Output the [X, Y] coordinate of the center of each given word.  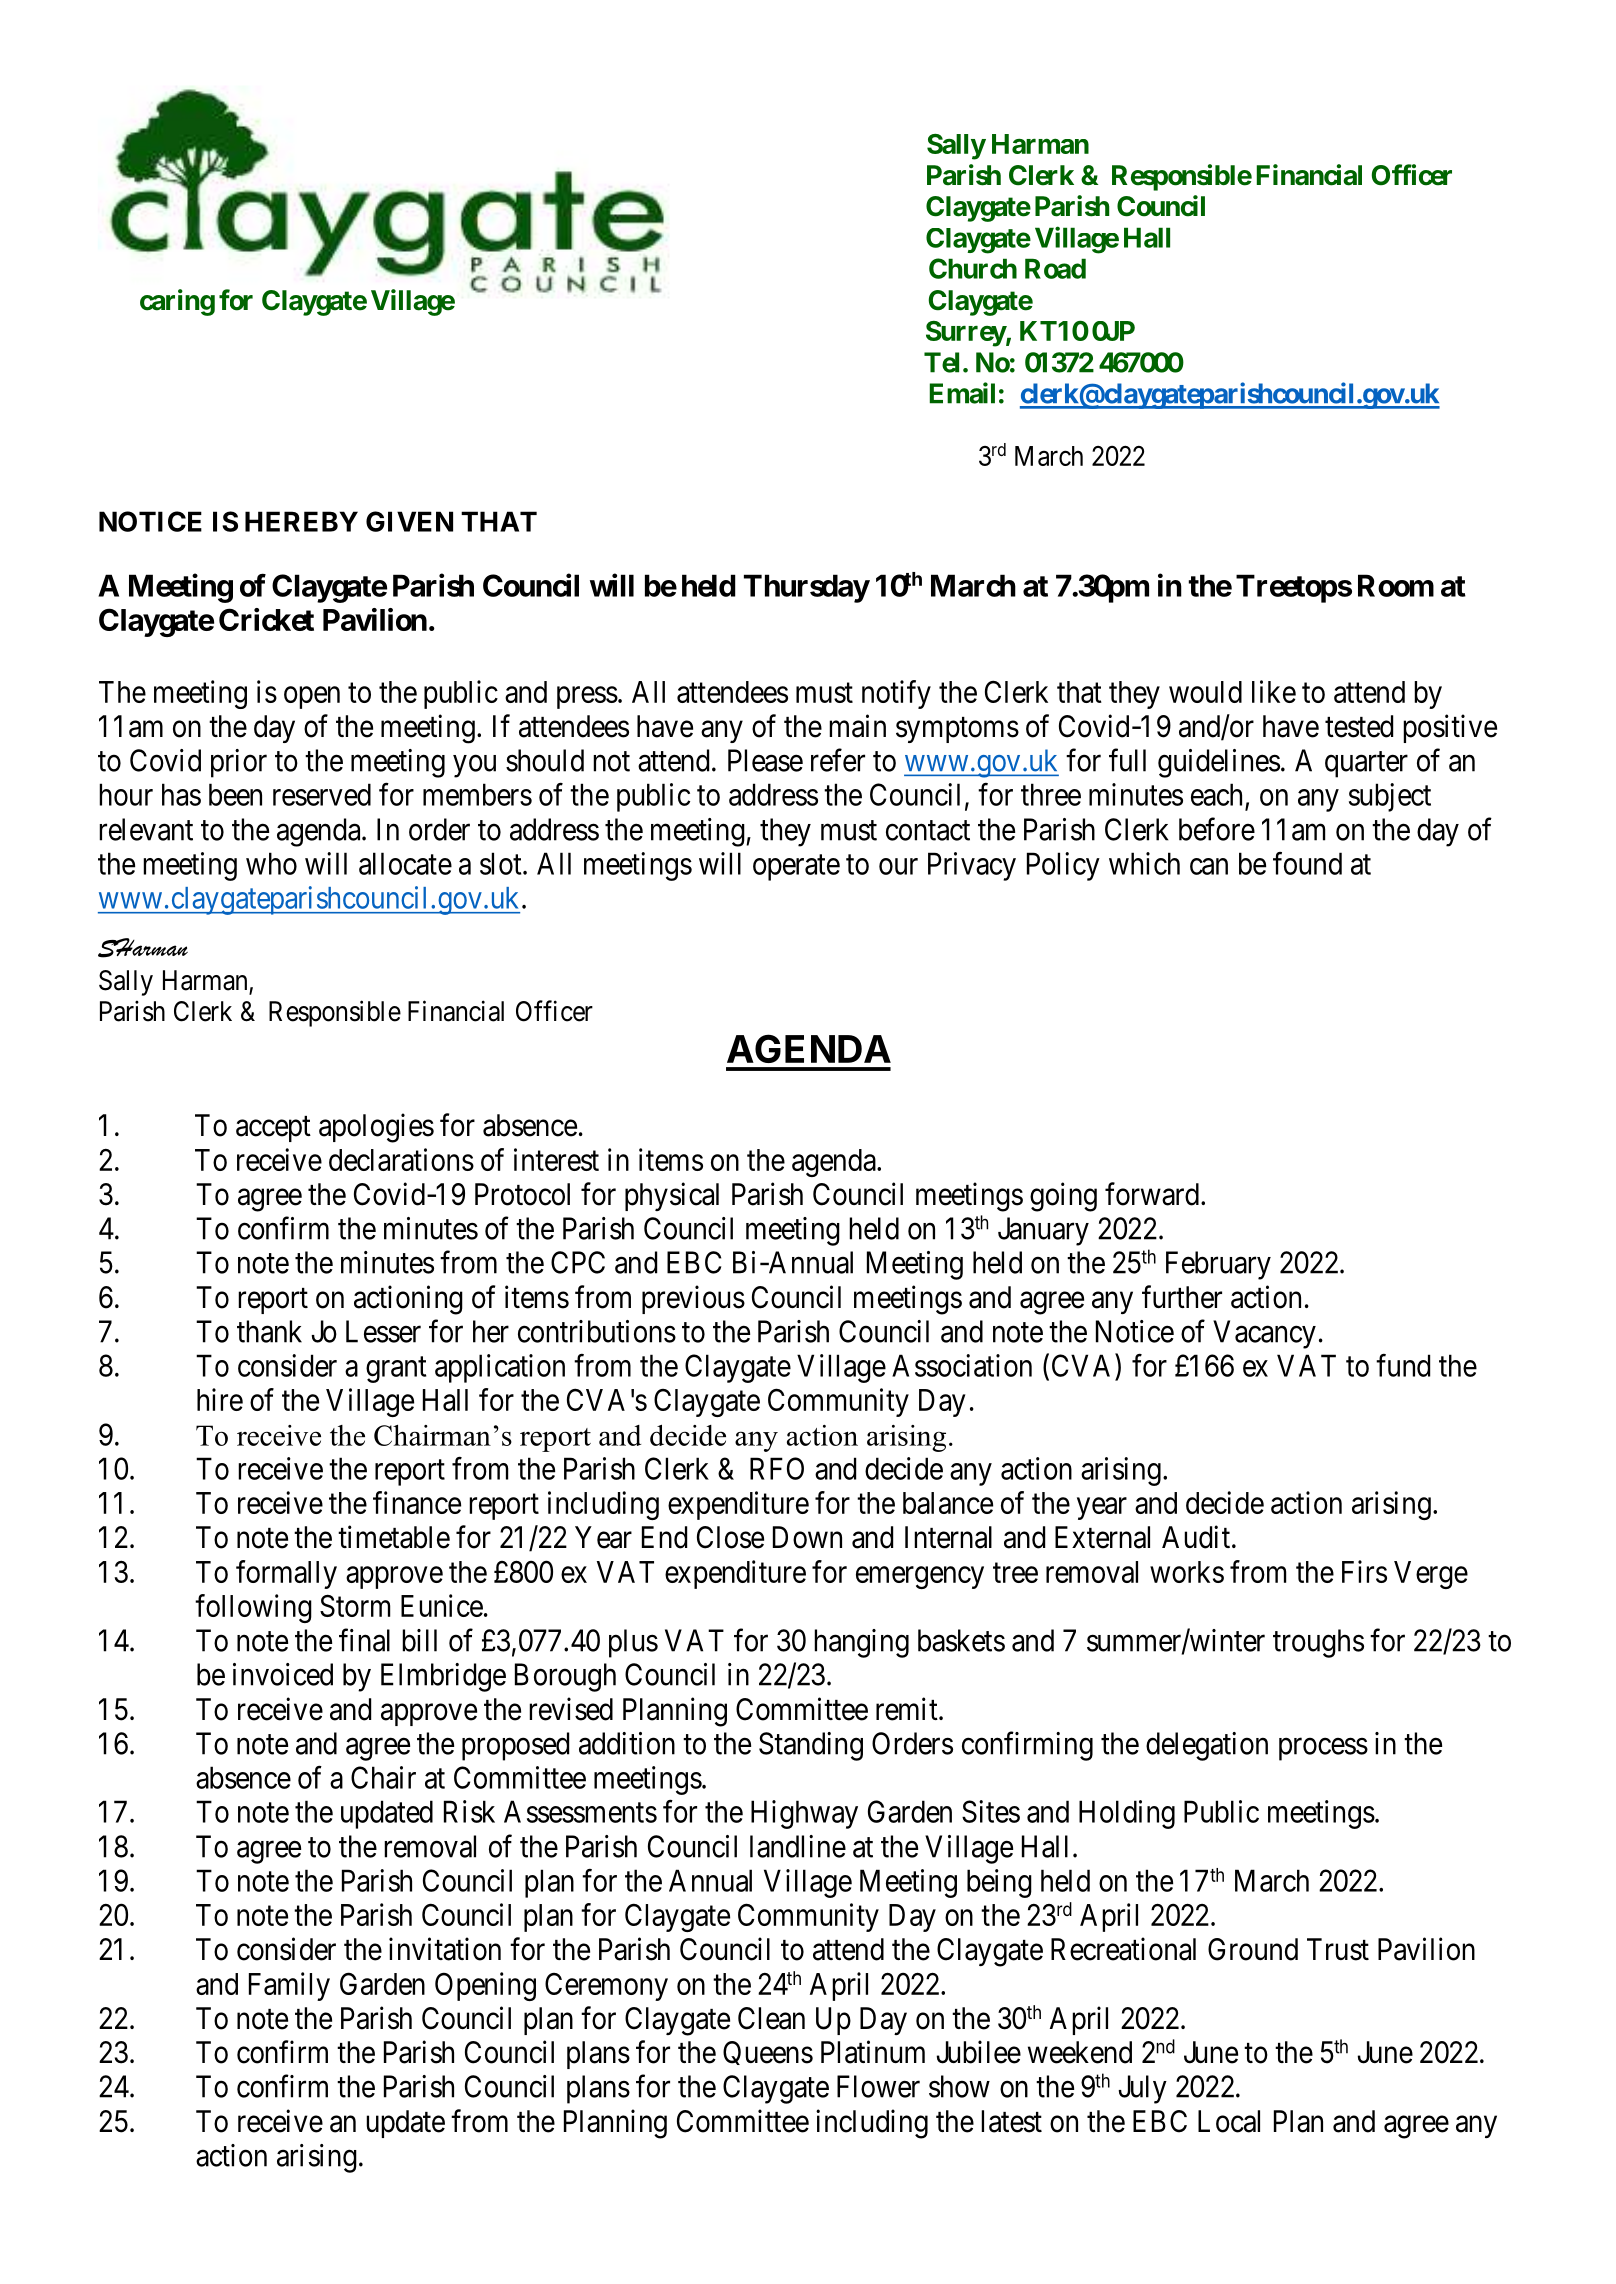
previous [693, 1299]
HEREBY [301, 521]
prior [239, 763]
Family [289, 1986]
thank [269, 1331]
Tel [941, 362]
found [1307, 863]
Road [1055, 268]
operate [796, 868]
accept [273, 1129]
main [857, 726]
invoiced [283, 1674]
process [1323, 1749]
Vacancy [1264, 1334]
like [1274, 691]
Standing [811, 1746]
